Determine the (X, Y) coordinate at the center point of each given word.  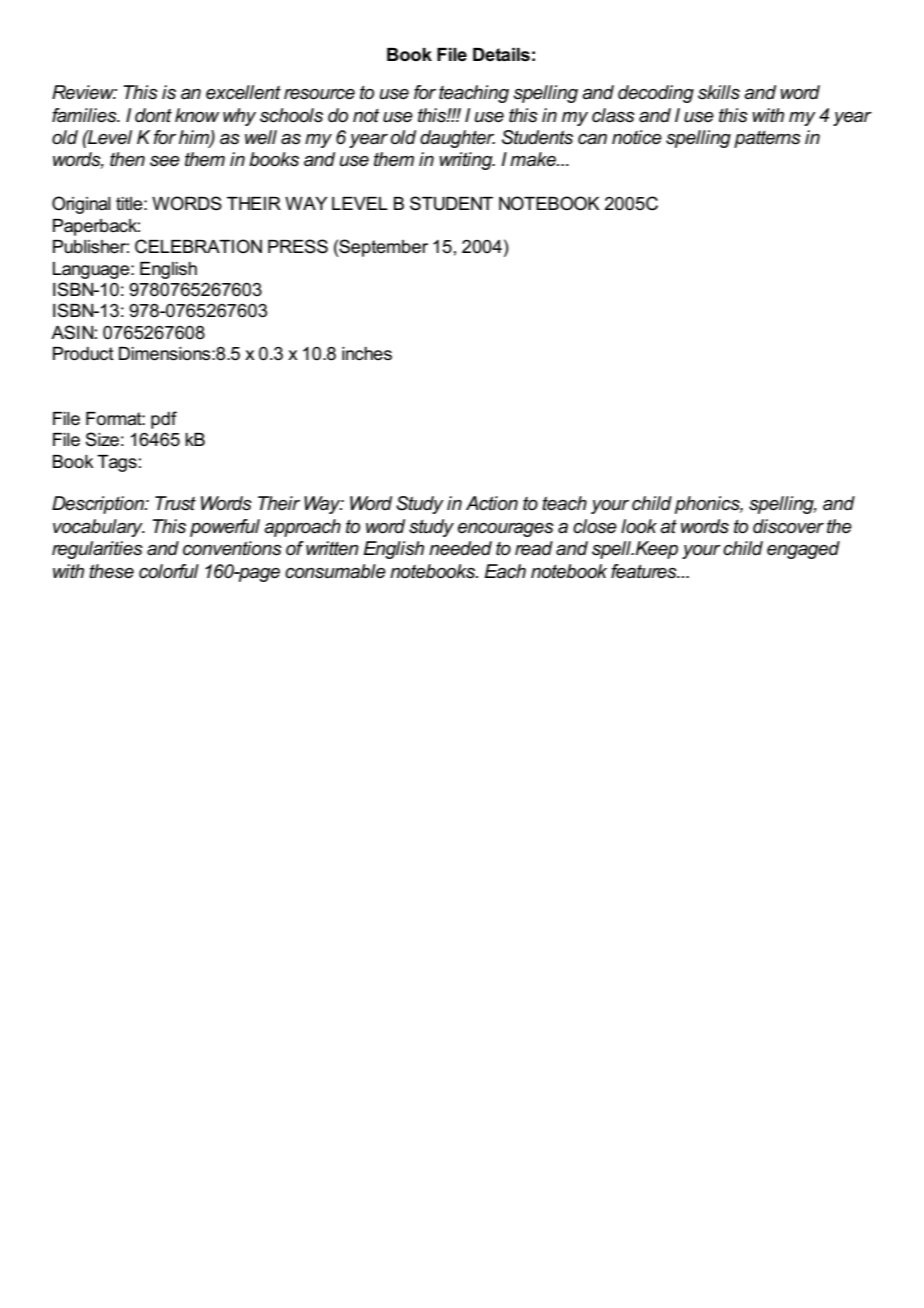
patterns (767, 139)
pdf (164, 420)
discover (788, 526)
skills (719, 92)
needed (460, 548)
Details (501, 55)
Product (83, 354)
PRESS (298, 246)
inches (367, 354)
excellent (243, 92)
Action (492, 503)
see (165, 161)
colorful (169, 571)
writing (467, 161)
